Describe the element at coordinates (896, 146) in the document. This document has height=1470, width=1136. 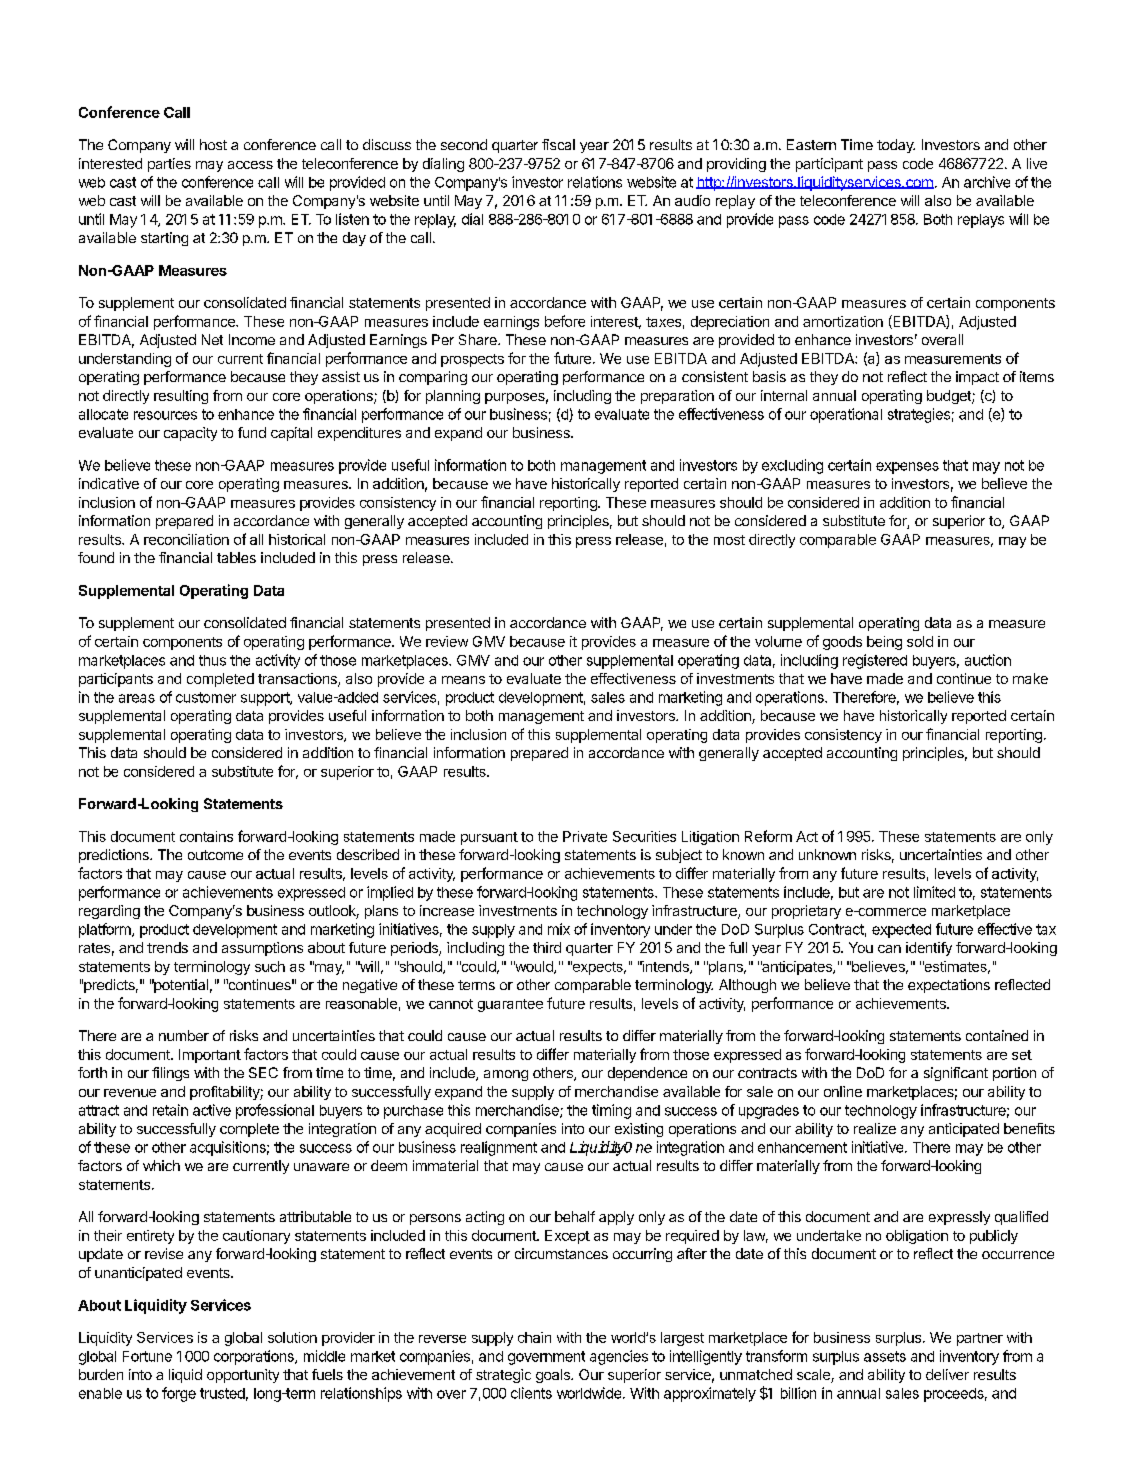
I see `today` at that location.
